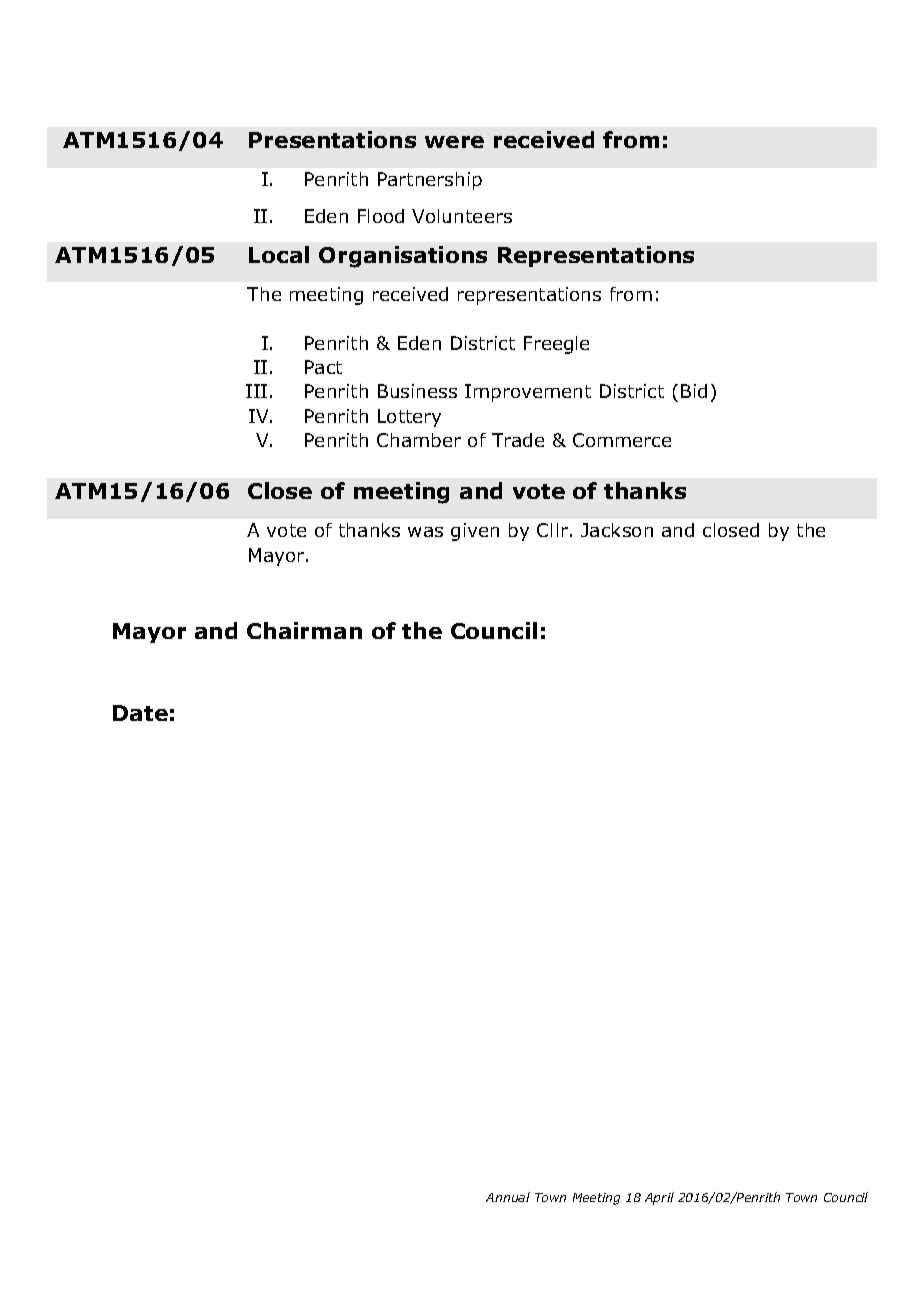 The image size is (924, 1308). Describe the element at coordinates (659, 1198) in the screenshot. I see `April` at that location.
